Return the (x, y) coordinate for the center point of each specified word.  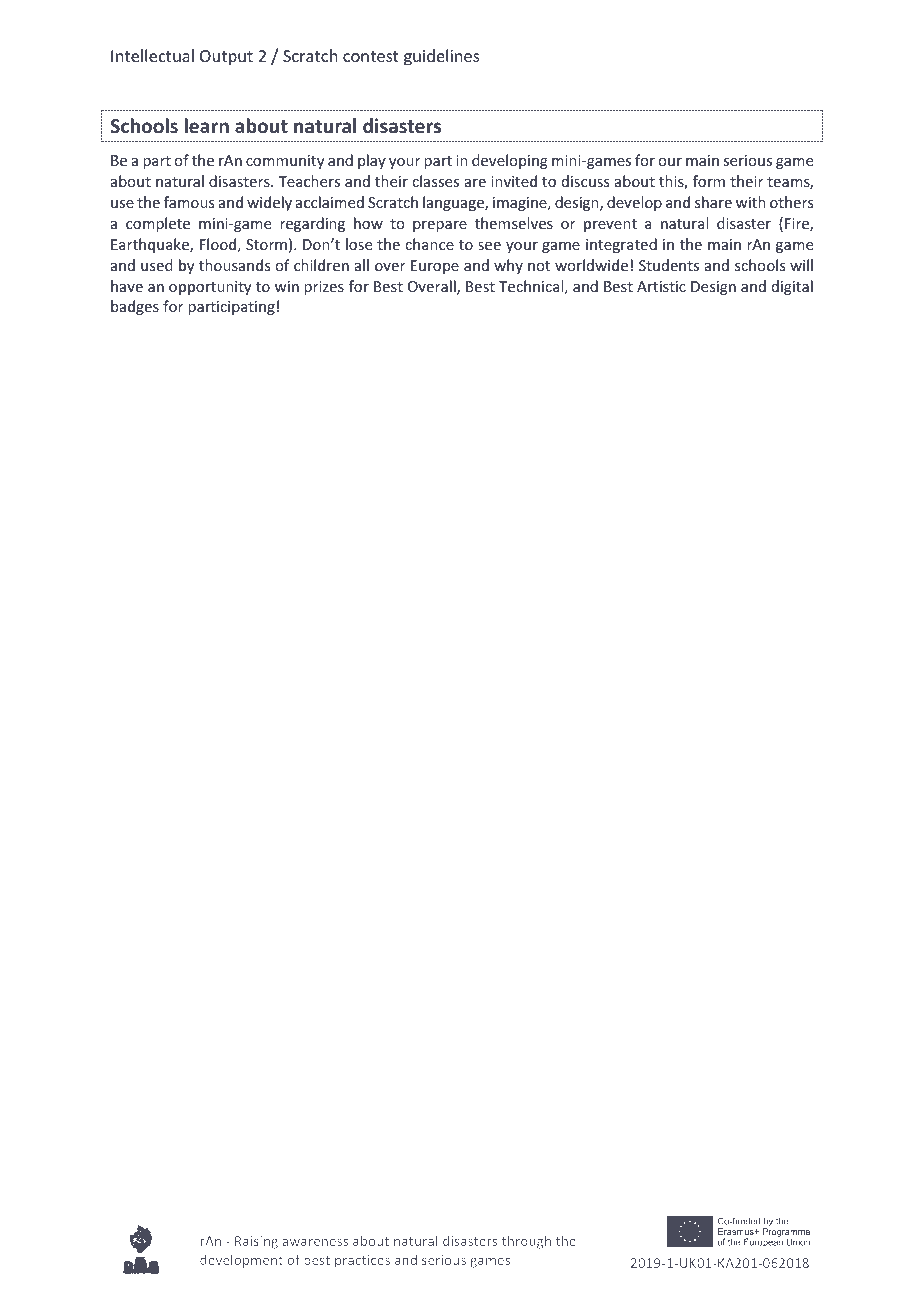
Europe (435, 267)
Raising (256, 1242)
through (526, 1242)
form (709, 181)
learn (207, 126)
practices (362, 1261)
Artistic (661, 286)
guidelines (442, 57)
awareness (315, 1242)
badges (135, 307)
